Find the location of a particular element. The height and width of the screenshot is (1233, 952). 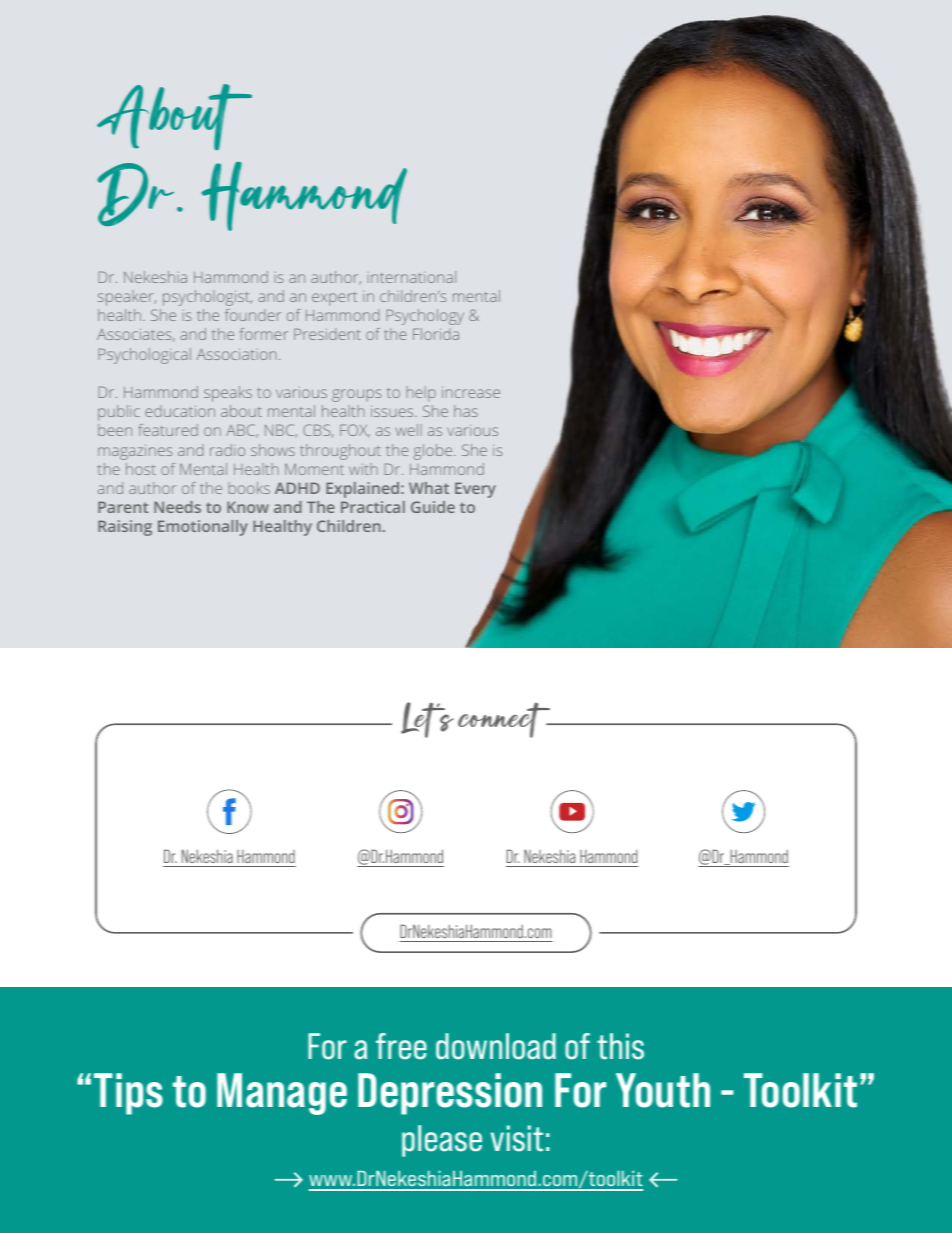

Every is located at coordinates (475, 490).
